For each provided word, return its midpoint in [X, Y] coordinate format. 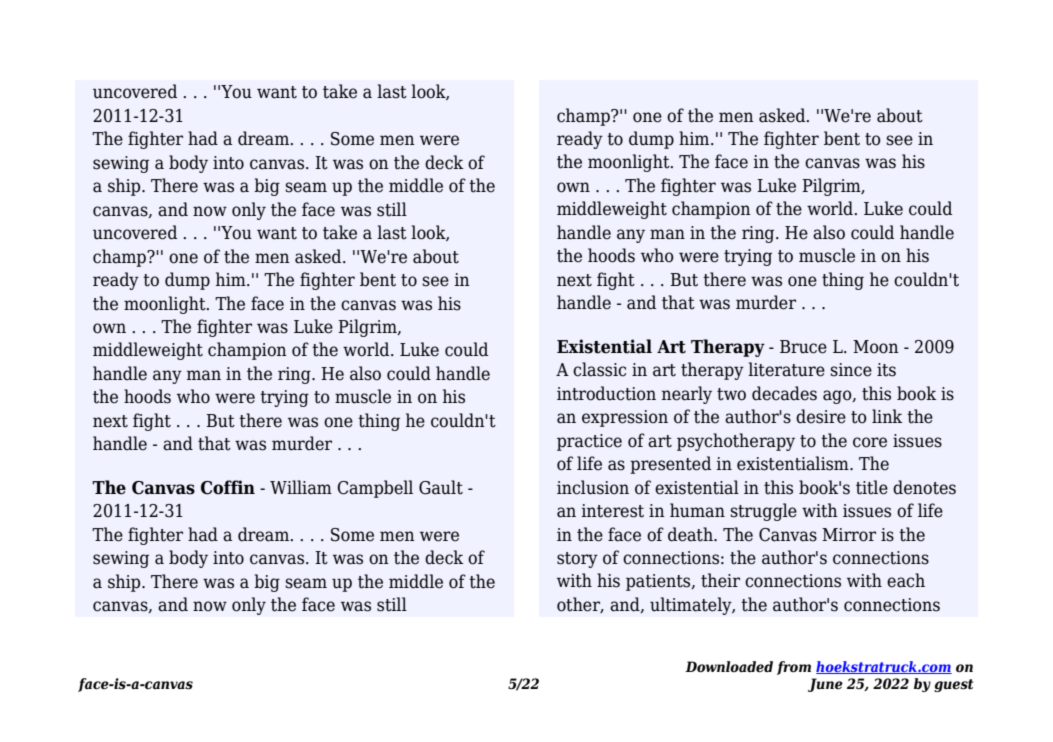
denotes [924, 487]
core [870, 442]
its [886, 370]
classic [599, 369]
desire [821, 416]
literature [786, 369]
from [794, 668]
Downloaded [729, 667]
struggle [763, 512]
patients [659, 582]
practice [589, 442]
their [720, 580]
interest [613, 511]
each [906, 580]
